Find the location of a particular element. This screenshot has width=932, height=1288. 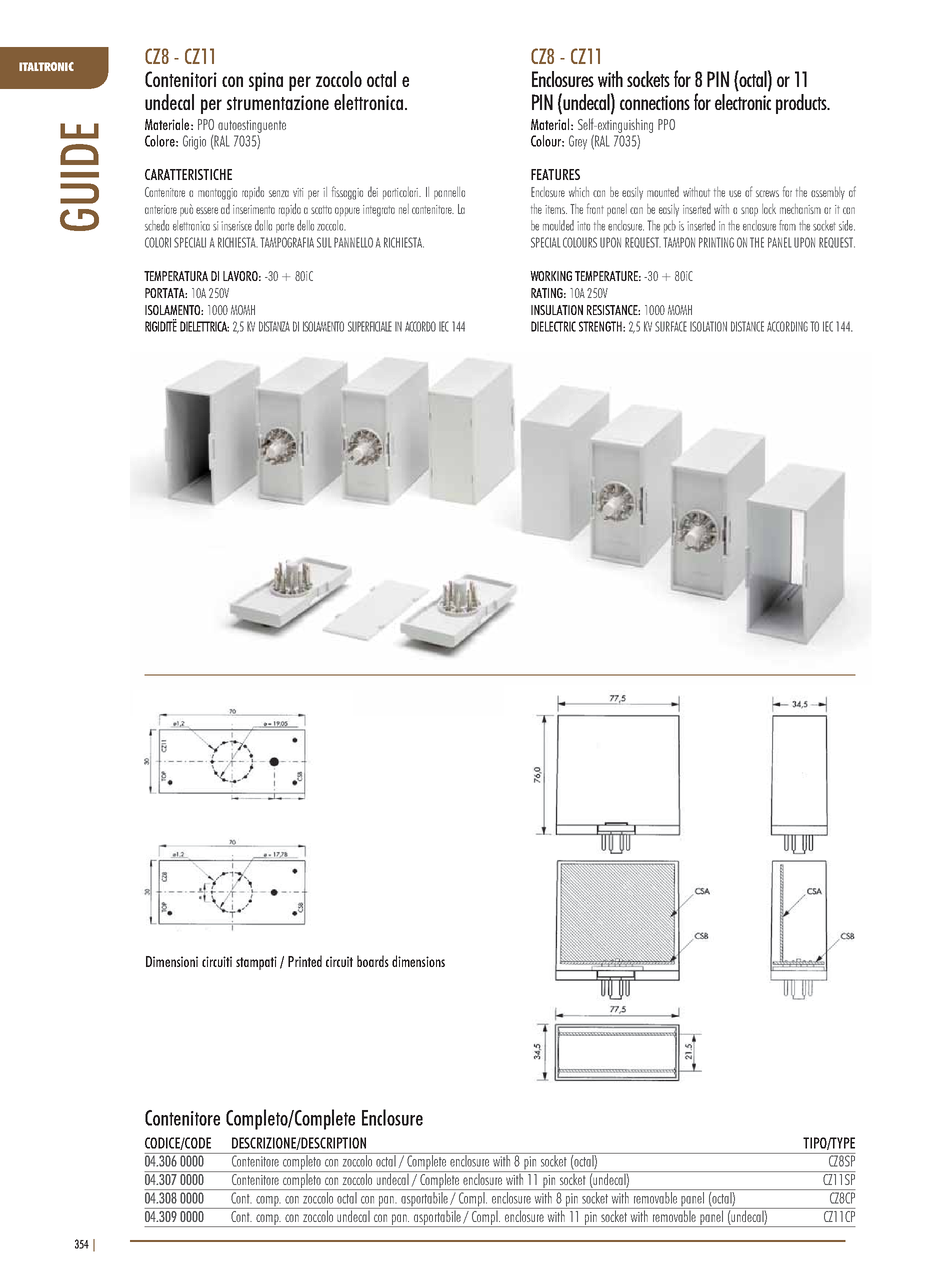

electronic is located at coordinates (743, 100).
